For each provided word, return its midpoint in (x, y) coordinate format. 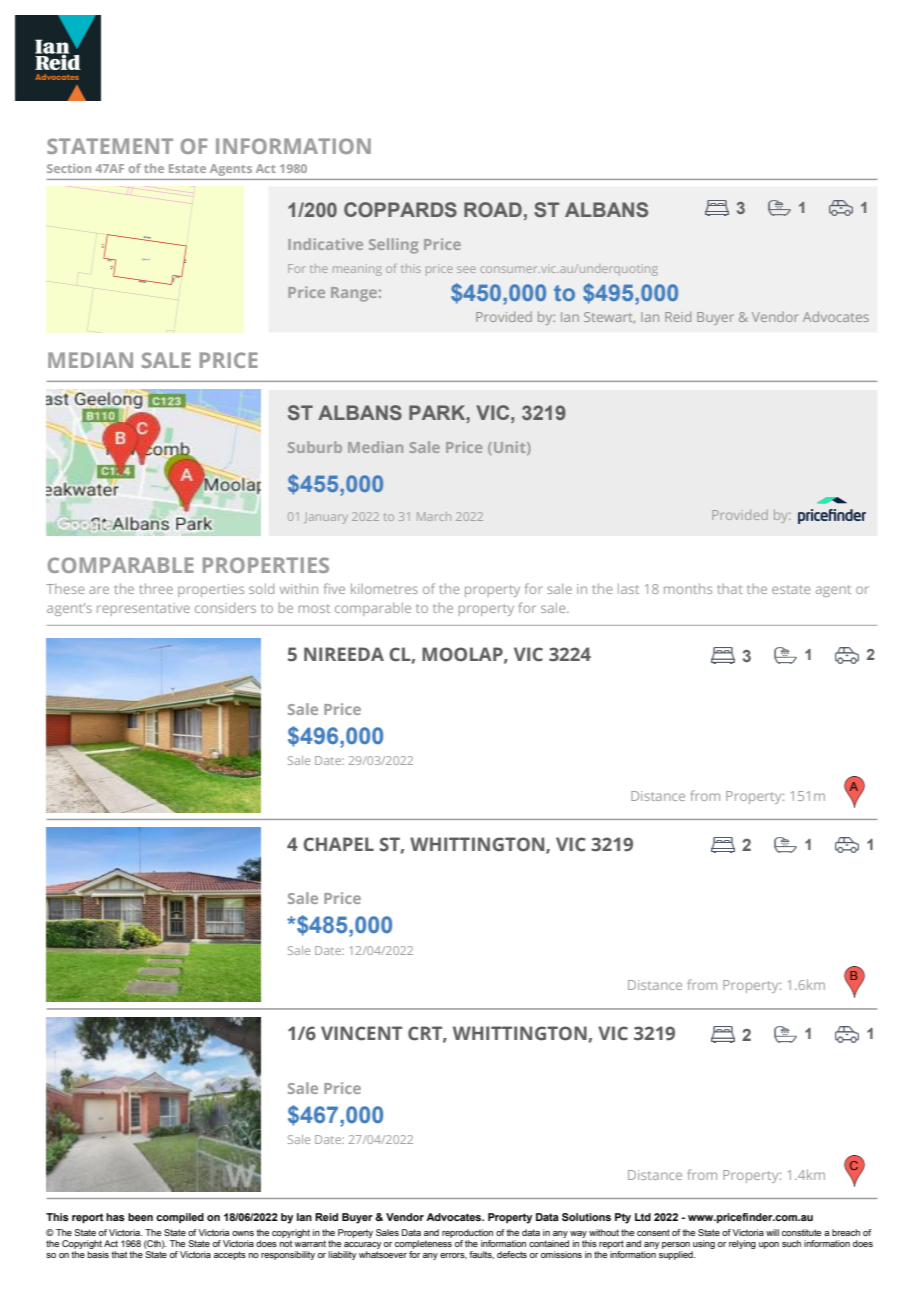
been (140, 1217)
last (628, 588)
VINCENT (361, 1033)
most (314, 608)
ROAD (493, 209)
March (434, 516)
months (688, 588)
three (156, 588)
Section (69, 168)
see (466, 269)
